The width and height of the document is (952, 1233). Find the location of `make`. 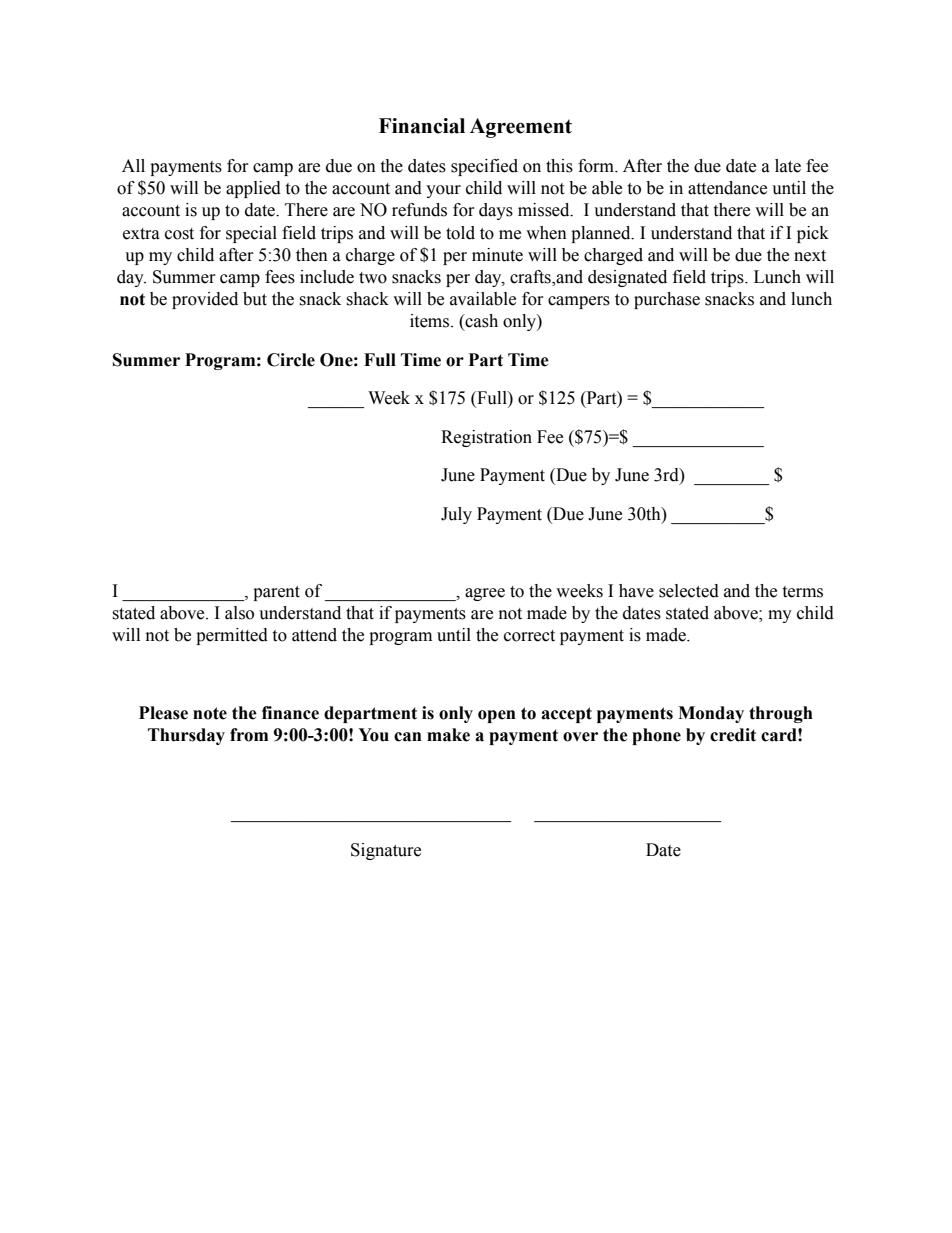

make is located at coordinates (448, 735).
